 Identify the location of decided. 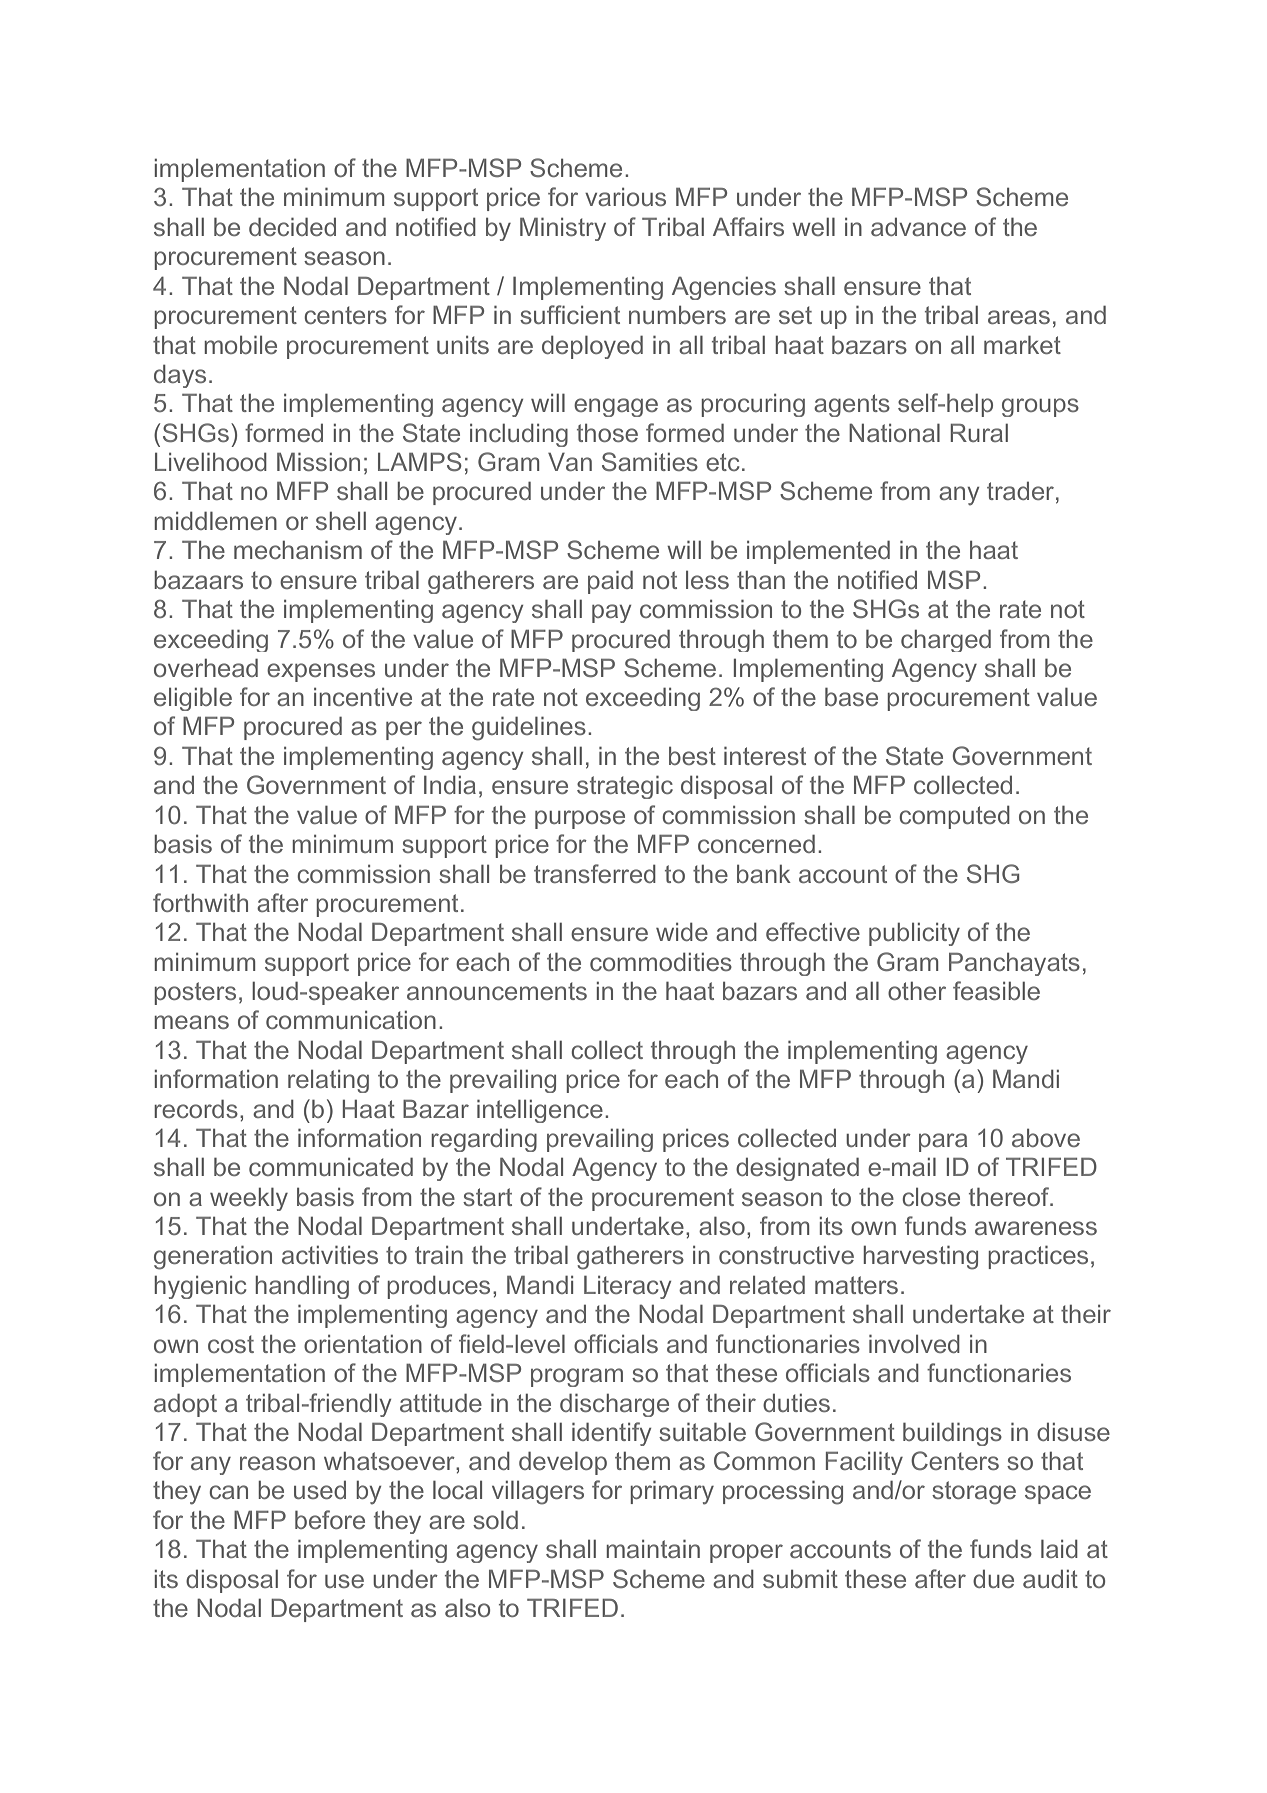
(292, 227).
